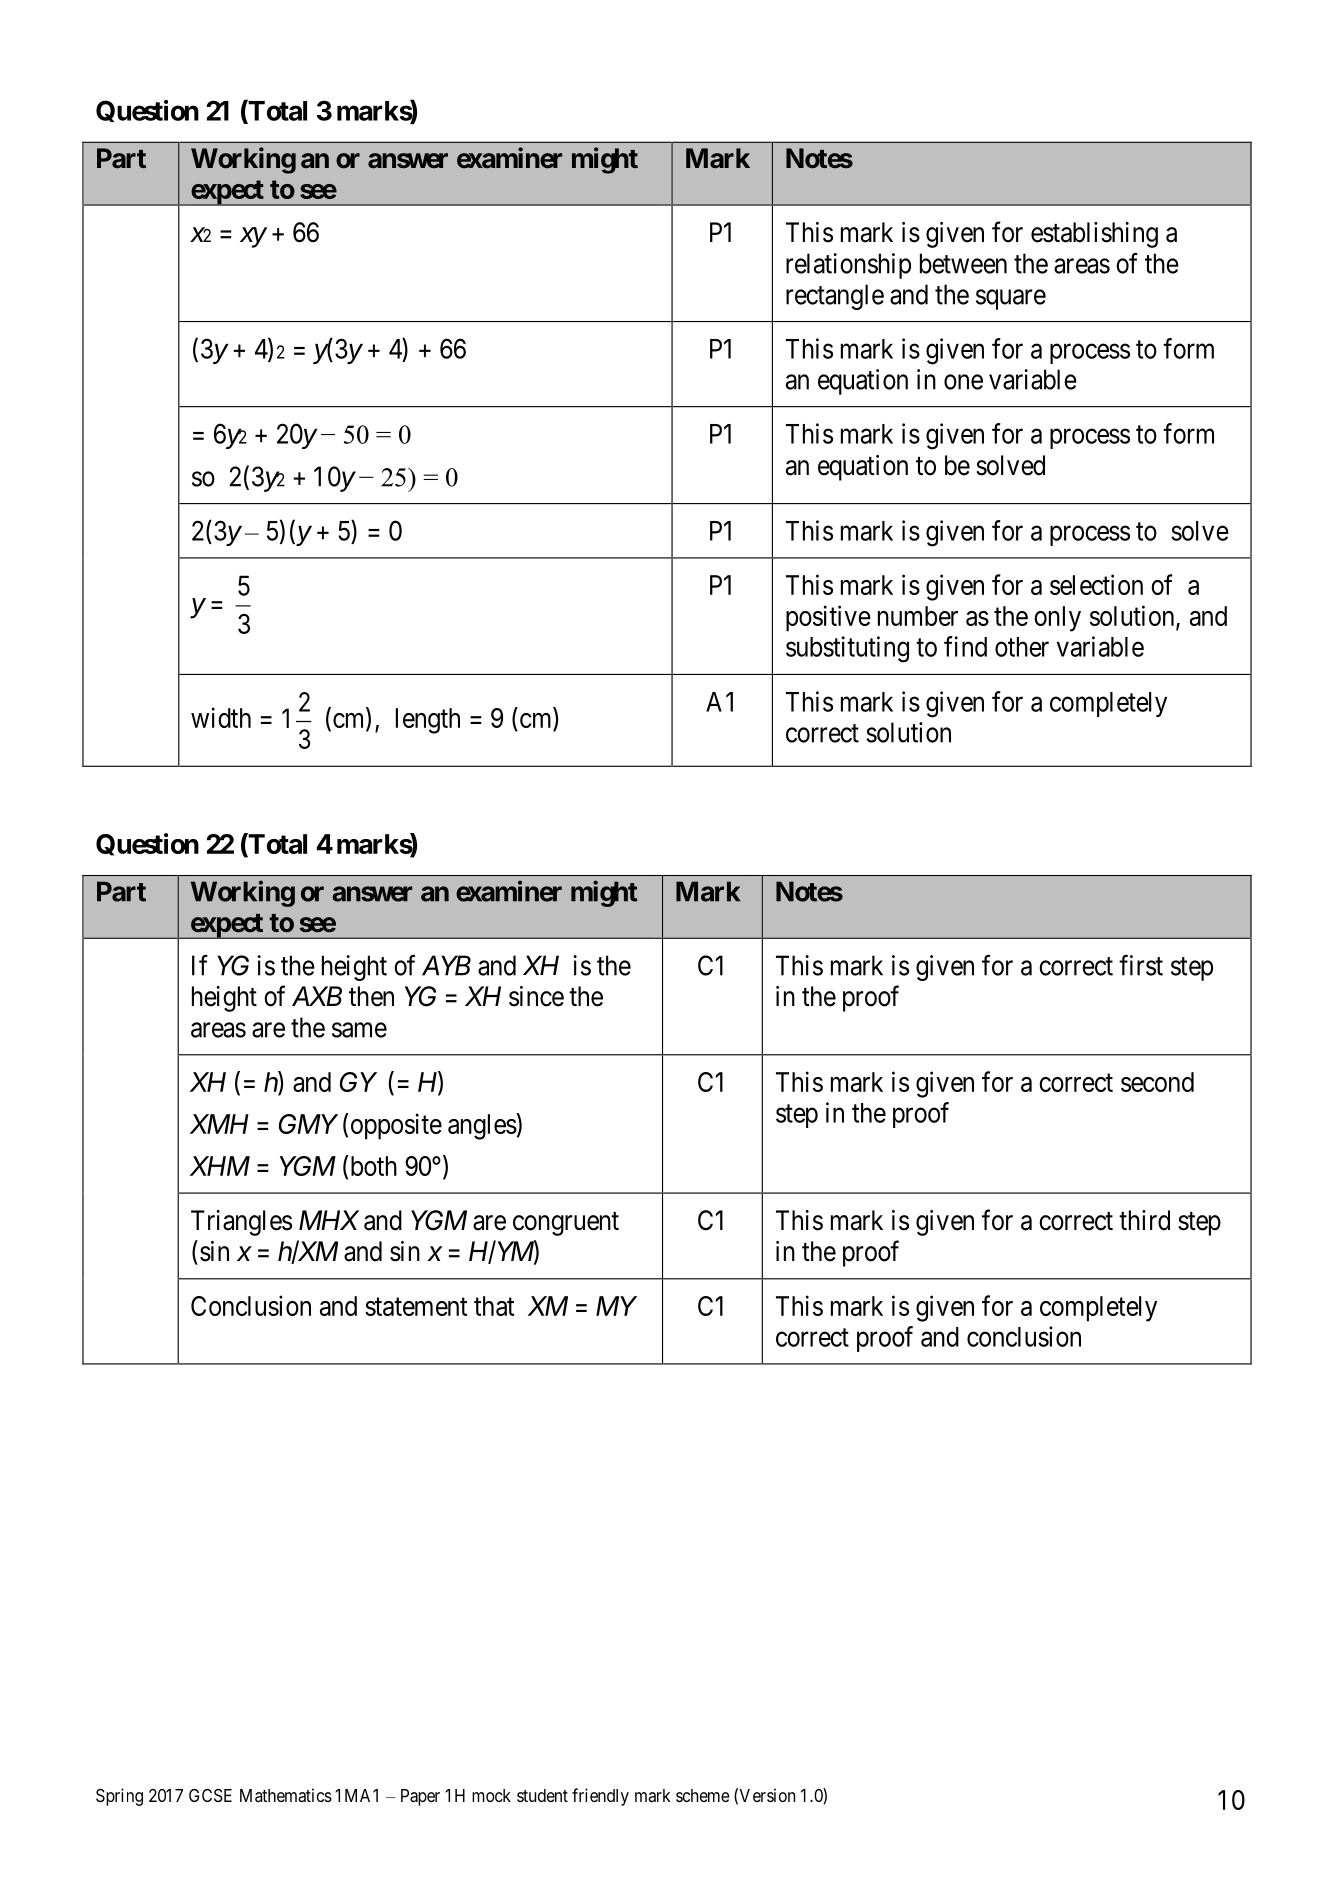 The width and height of the screenshot is (1334, 1886). What do you see at coordinates (428, 721) in the screenshot?
I see `length` at bounding box center [428, 721].
